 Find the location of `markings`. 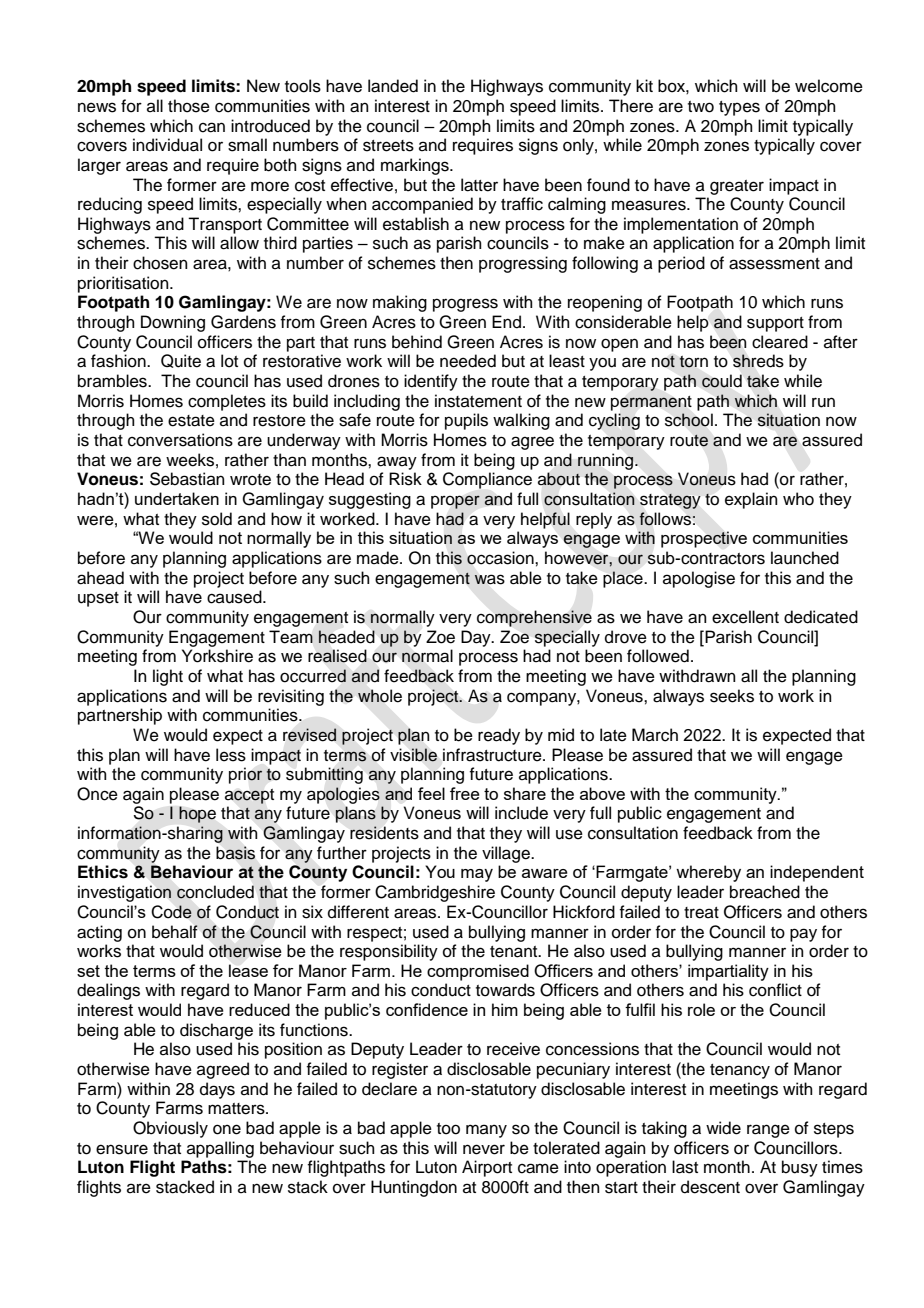

markings is located at coordinates (416, 166).
